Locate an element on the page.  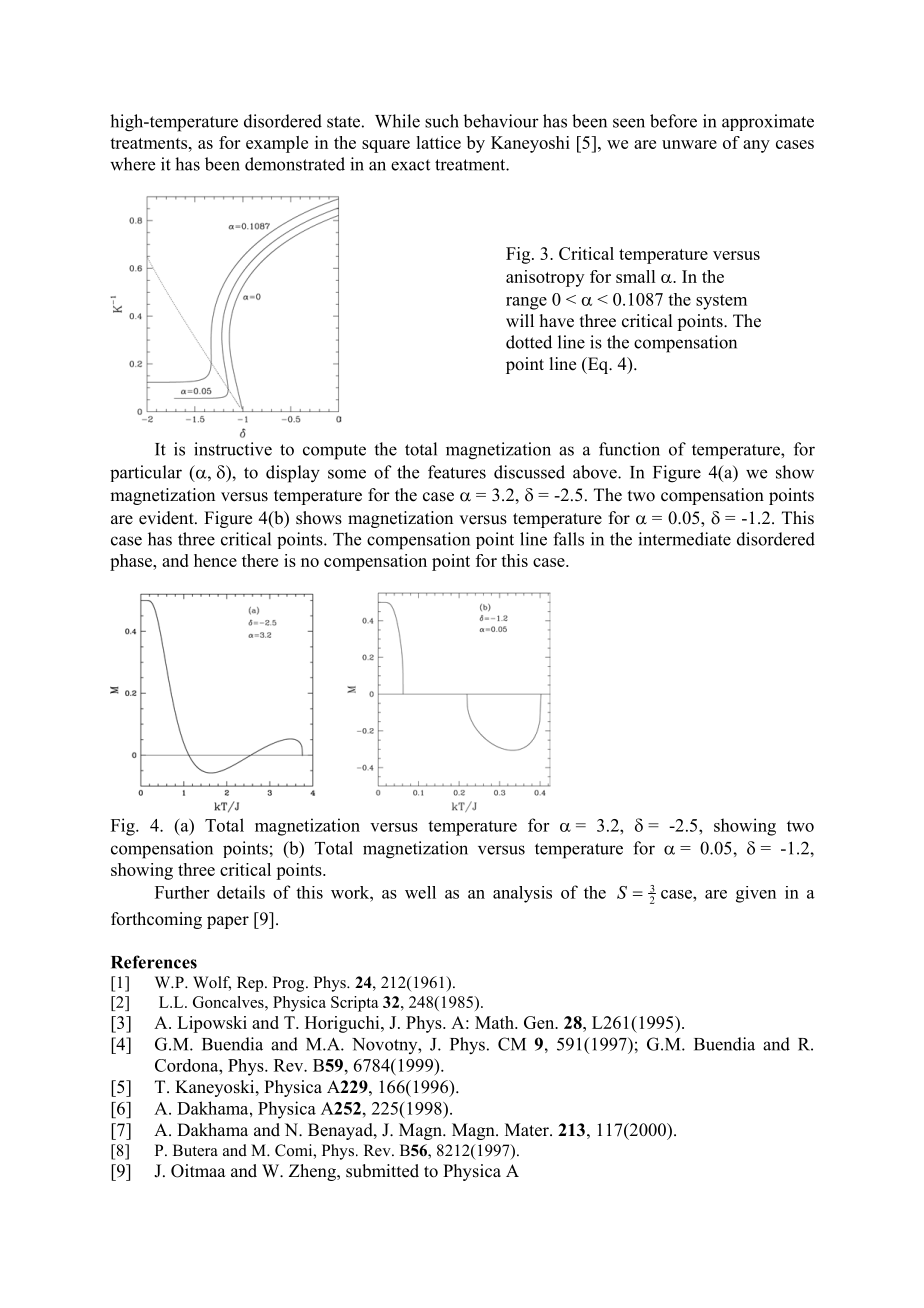
intermediate is located at coordinates (684, 539).
